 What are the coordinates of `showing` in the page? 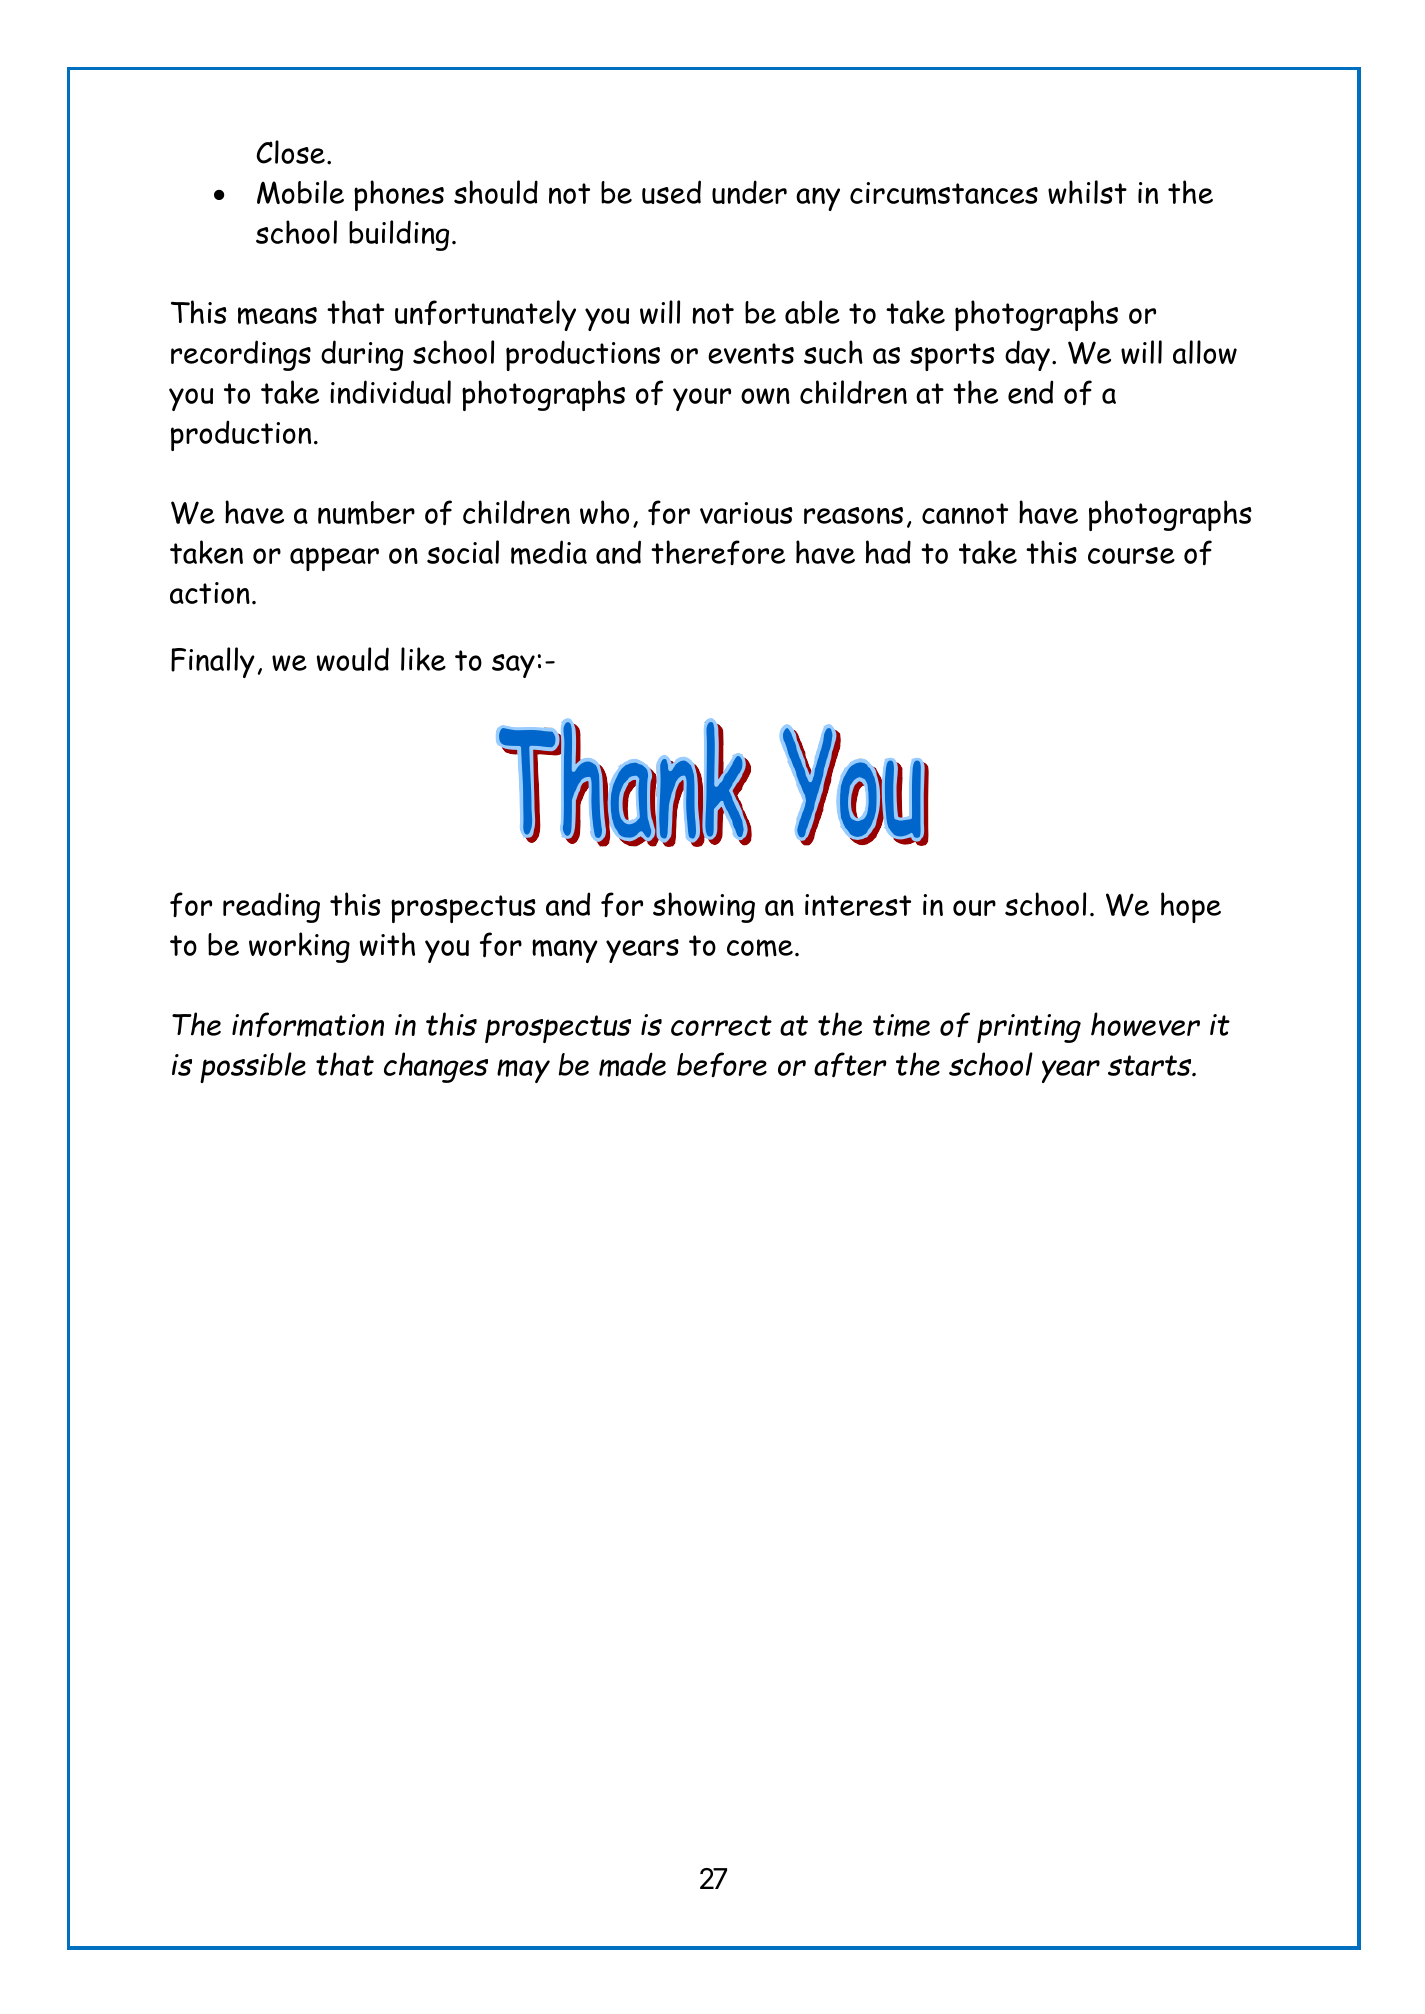 It's located at (704, 907).
